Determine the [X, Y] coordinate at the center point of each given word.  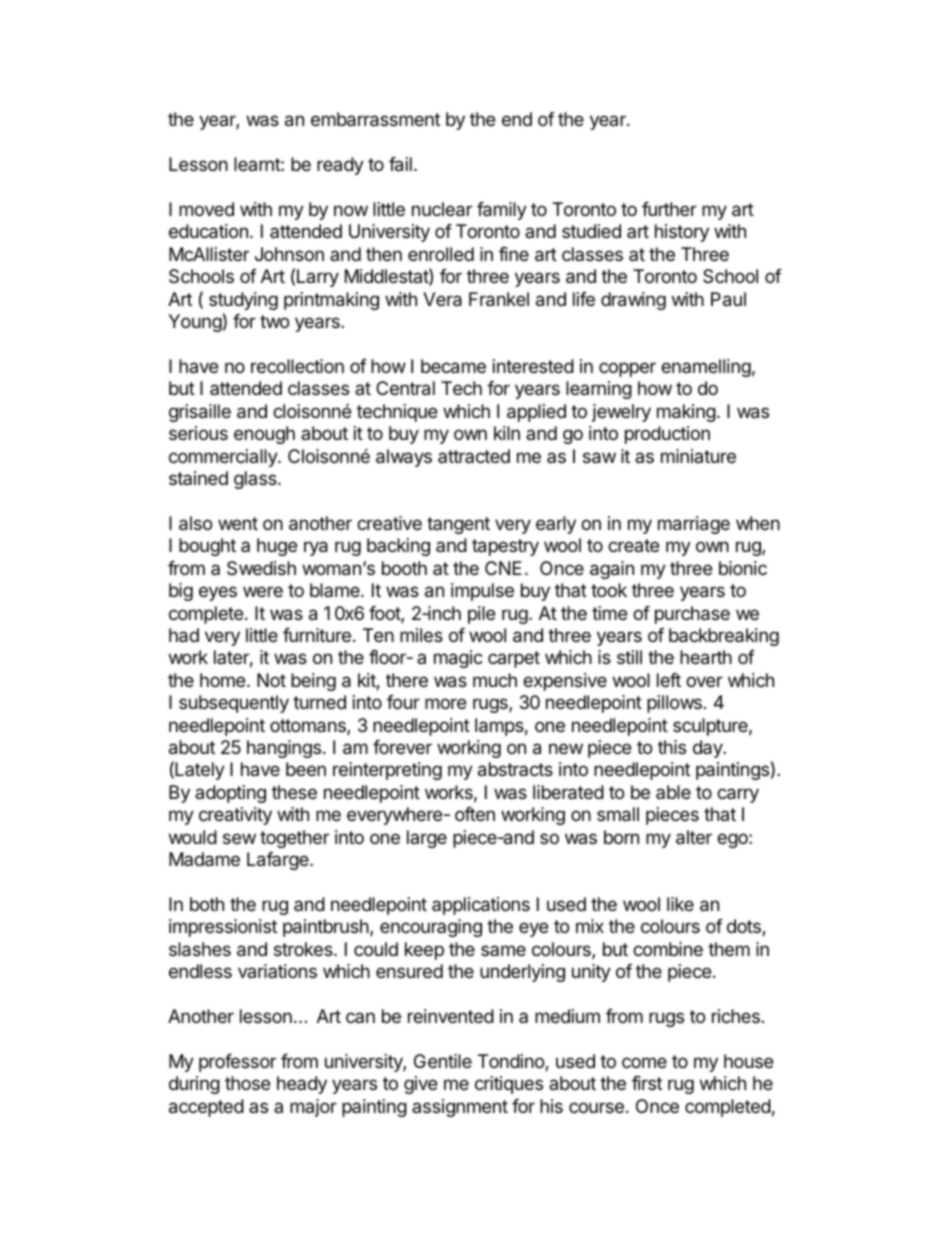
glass [256, 480]
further [669, 209]
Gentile [443, 1061]
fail [400, 164]
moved [206, 209]
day [708, 749]
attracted [474, 456]
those [247, 1083]
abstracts [515, 769]
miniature [698, 456]
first [647, 1083]
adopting [230, 794]
